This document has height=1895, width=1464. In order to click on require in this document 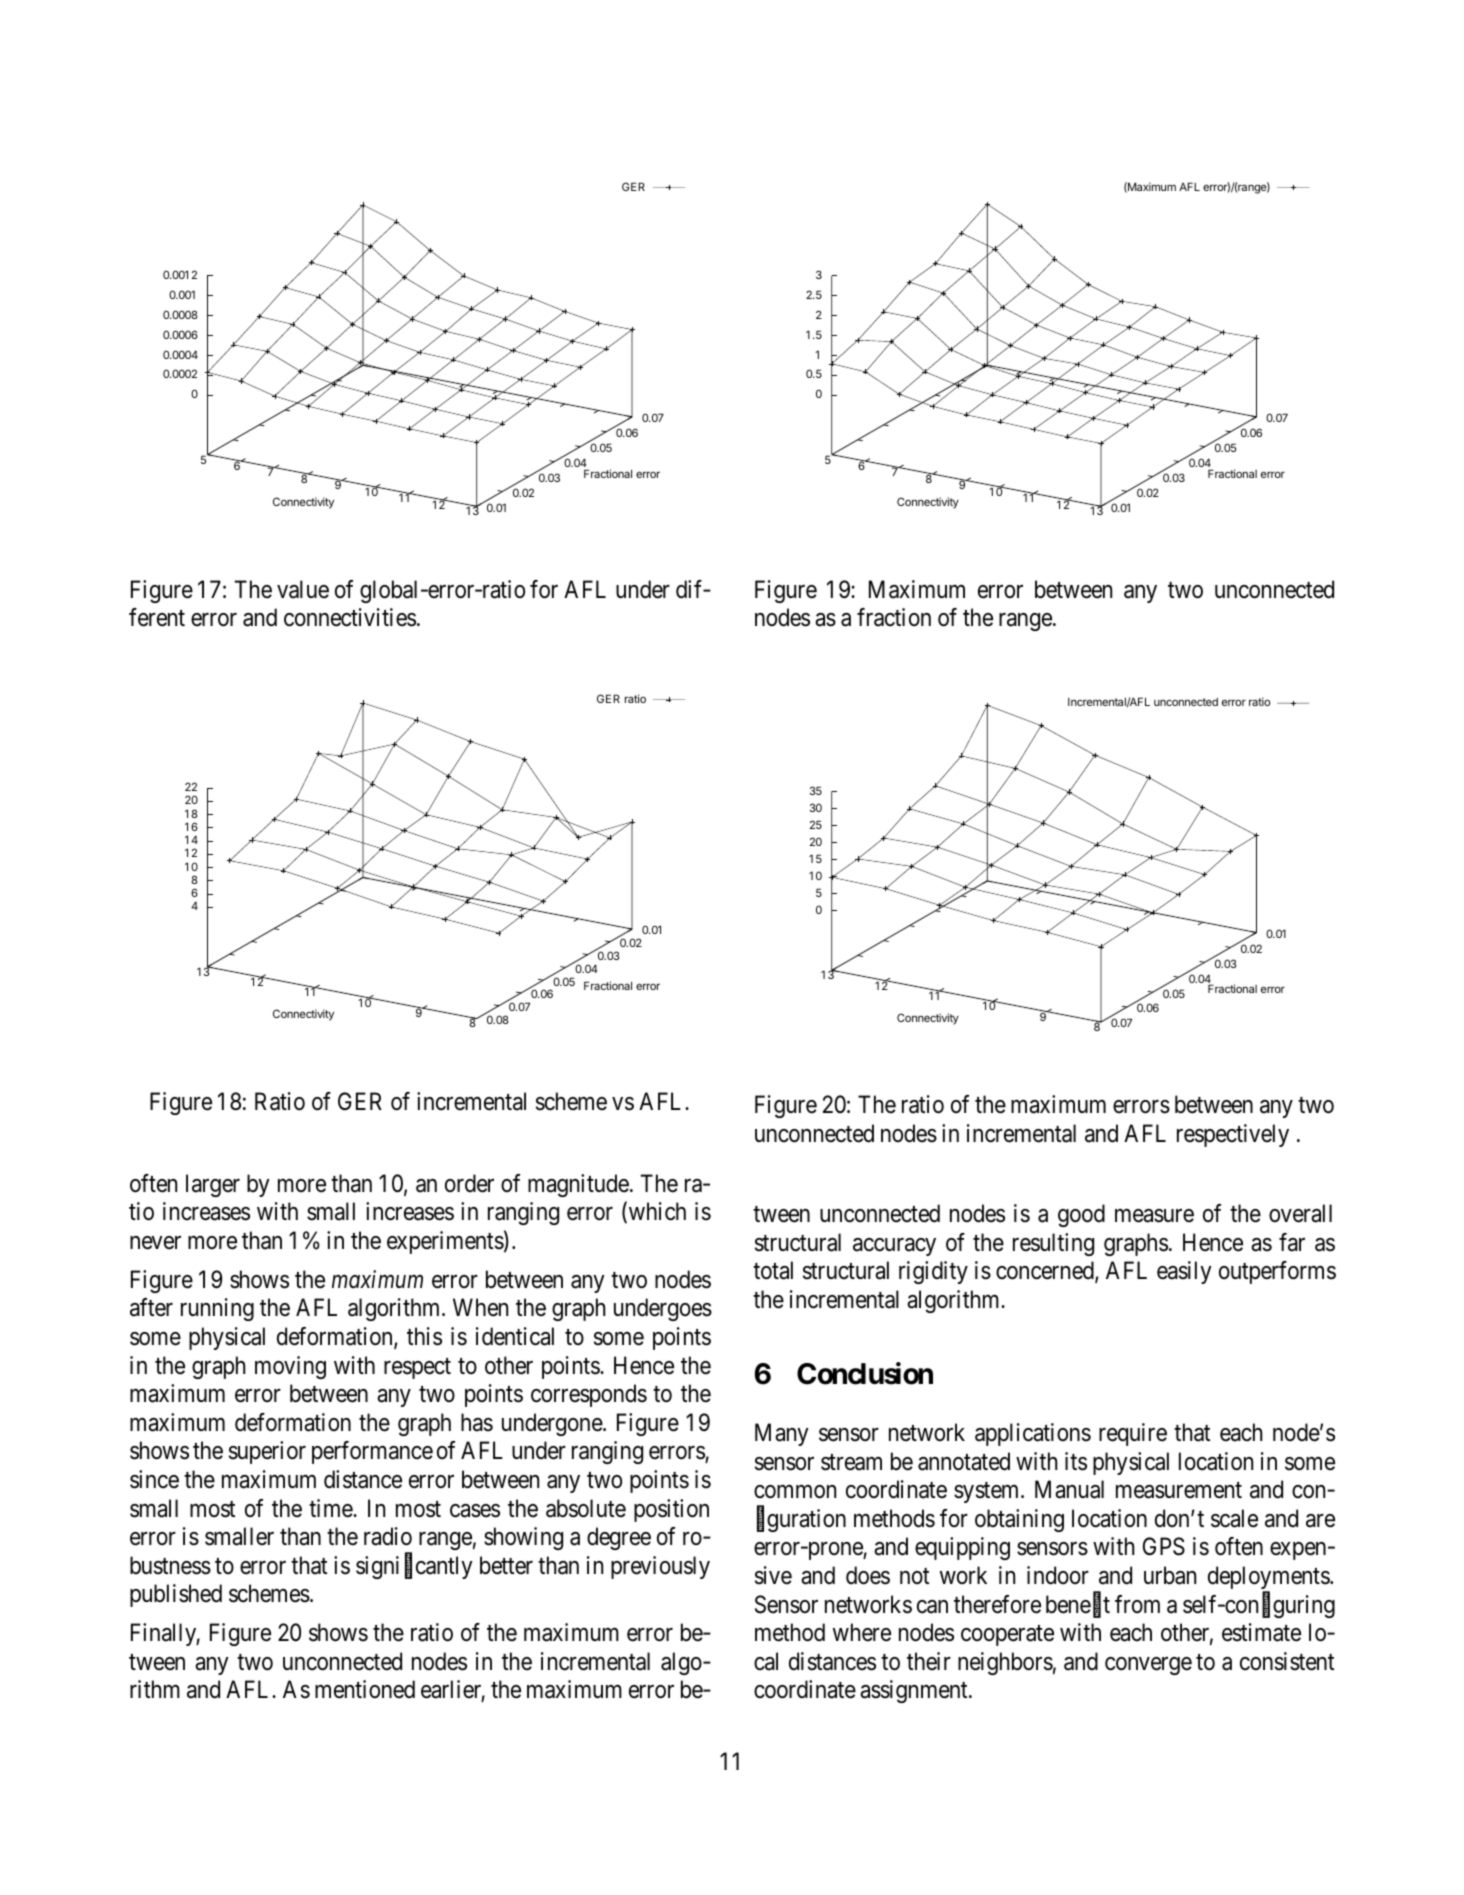, I will do `click(1133, 1434)`.
